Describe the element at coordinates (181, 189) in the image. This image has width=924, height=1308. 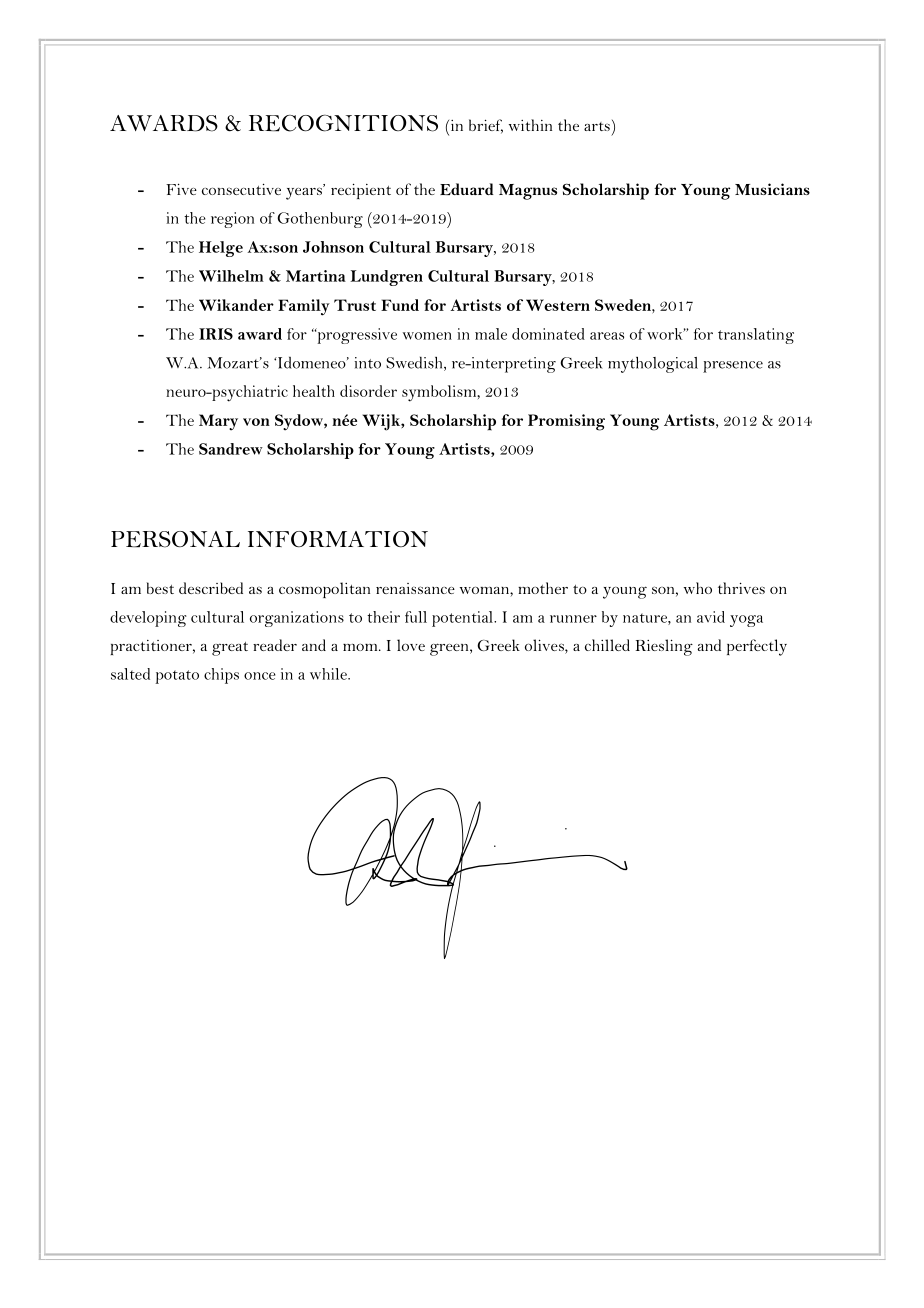
I see `Five` at that location.
